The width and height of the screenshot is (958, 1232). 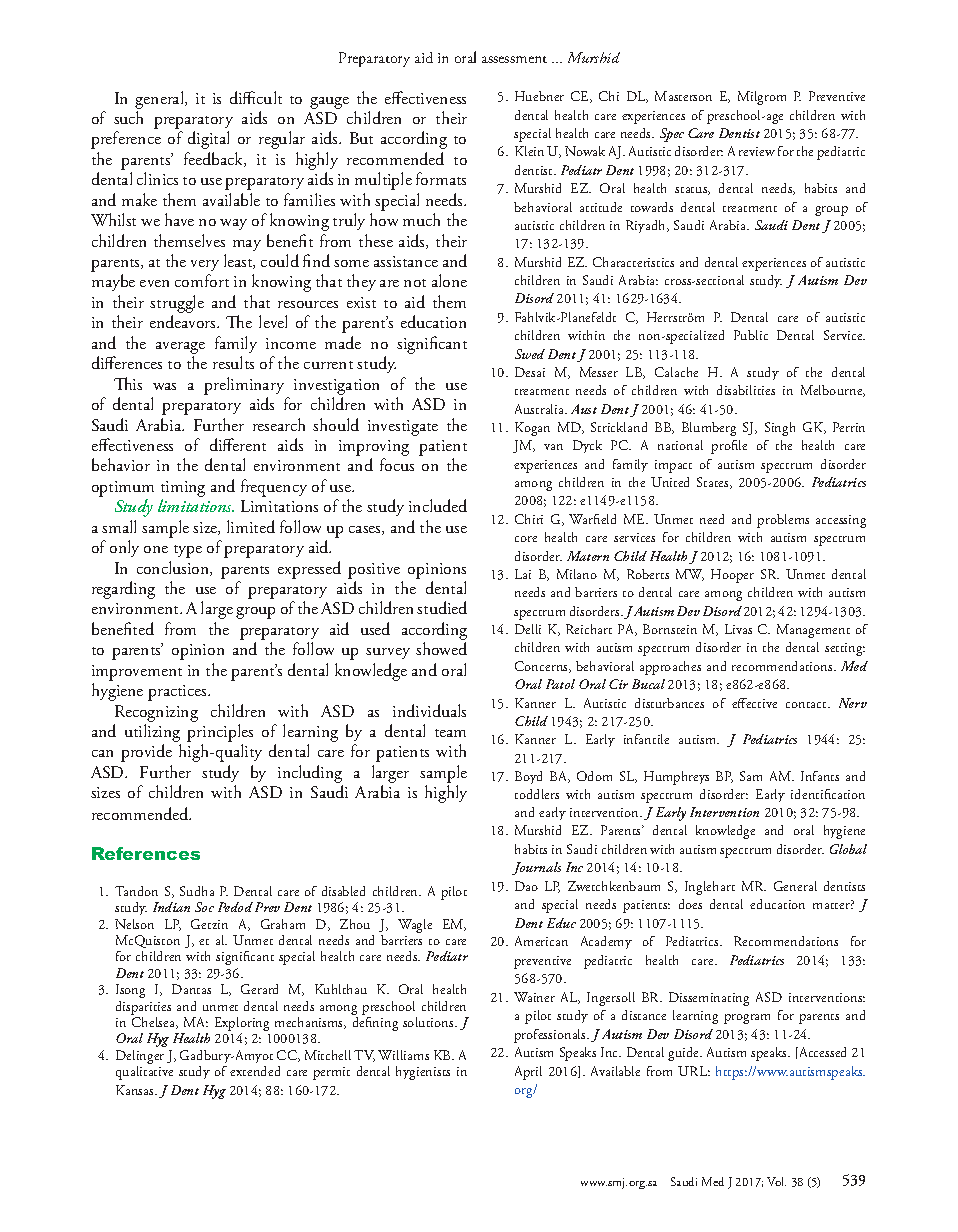 What do you see at coordinates (442, 607) in the screenshot?
I see `studied` at bounding box center [442, 607].
